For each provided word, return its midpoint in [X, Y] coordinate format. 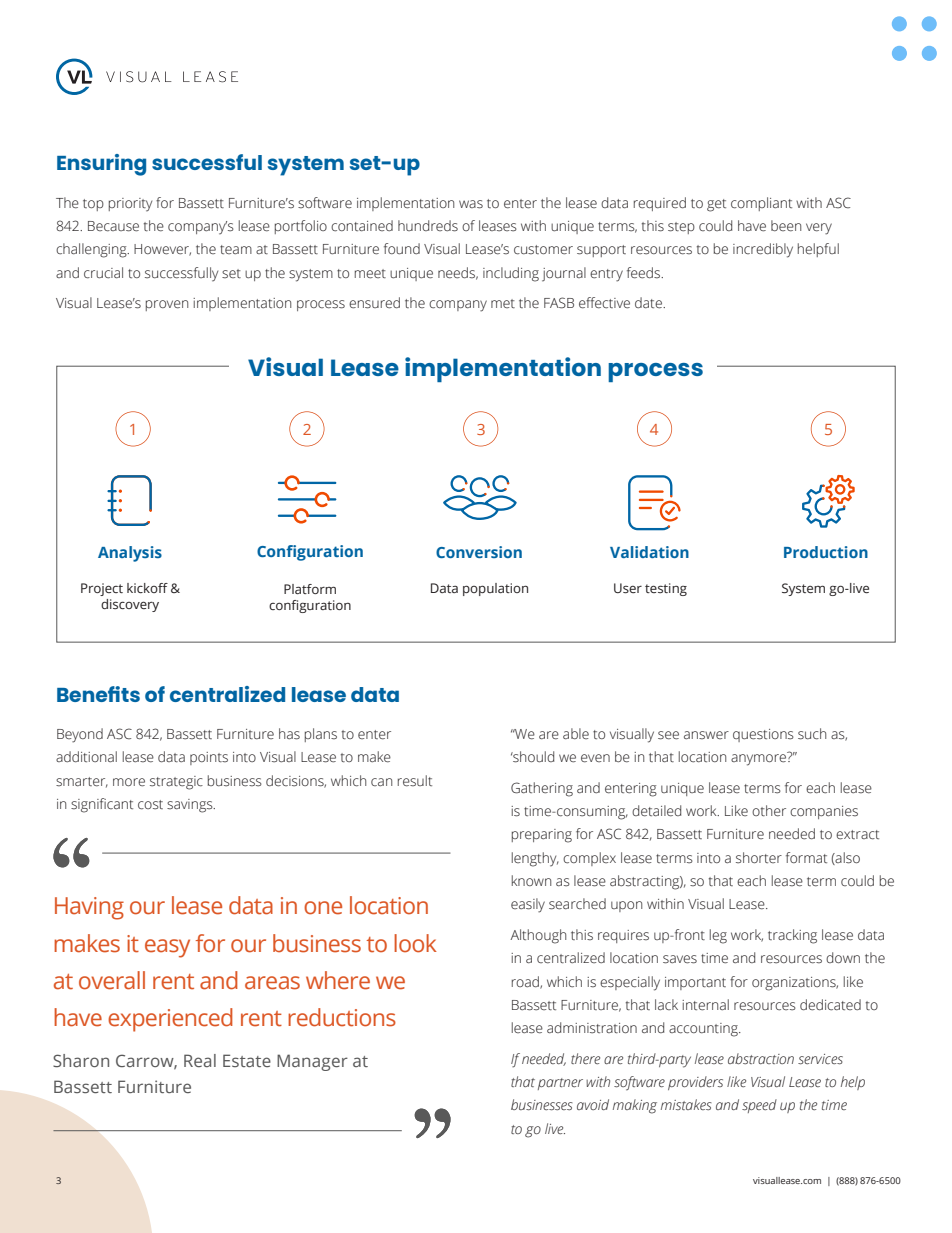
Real [200, 1060]
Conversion [479, 552]
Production [826, 552]
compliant [761, 204]
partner [560, 1084]
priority [130, 205]
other [769, 811]
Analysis [130, 554]
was [471, 204]
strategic [176, 783]
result [415, 781]
